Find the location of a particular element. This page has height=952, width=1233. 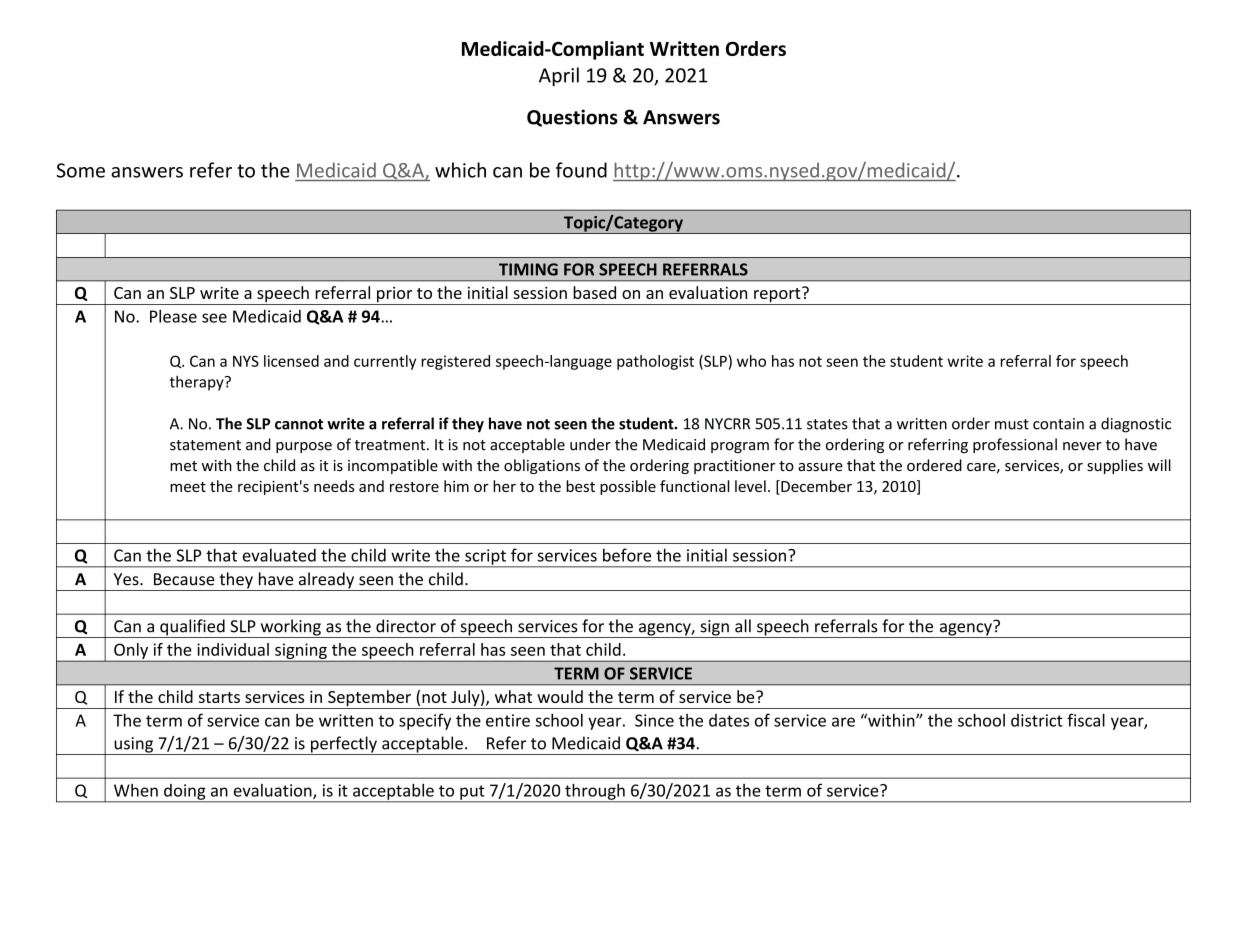

through is located at coordinates (595, 792).
